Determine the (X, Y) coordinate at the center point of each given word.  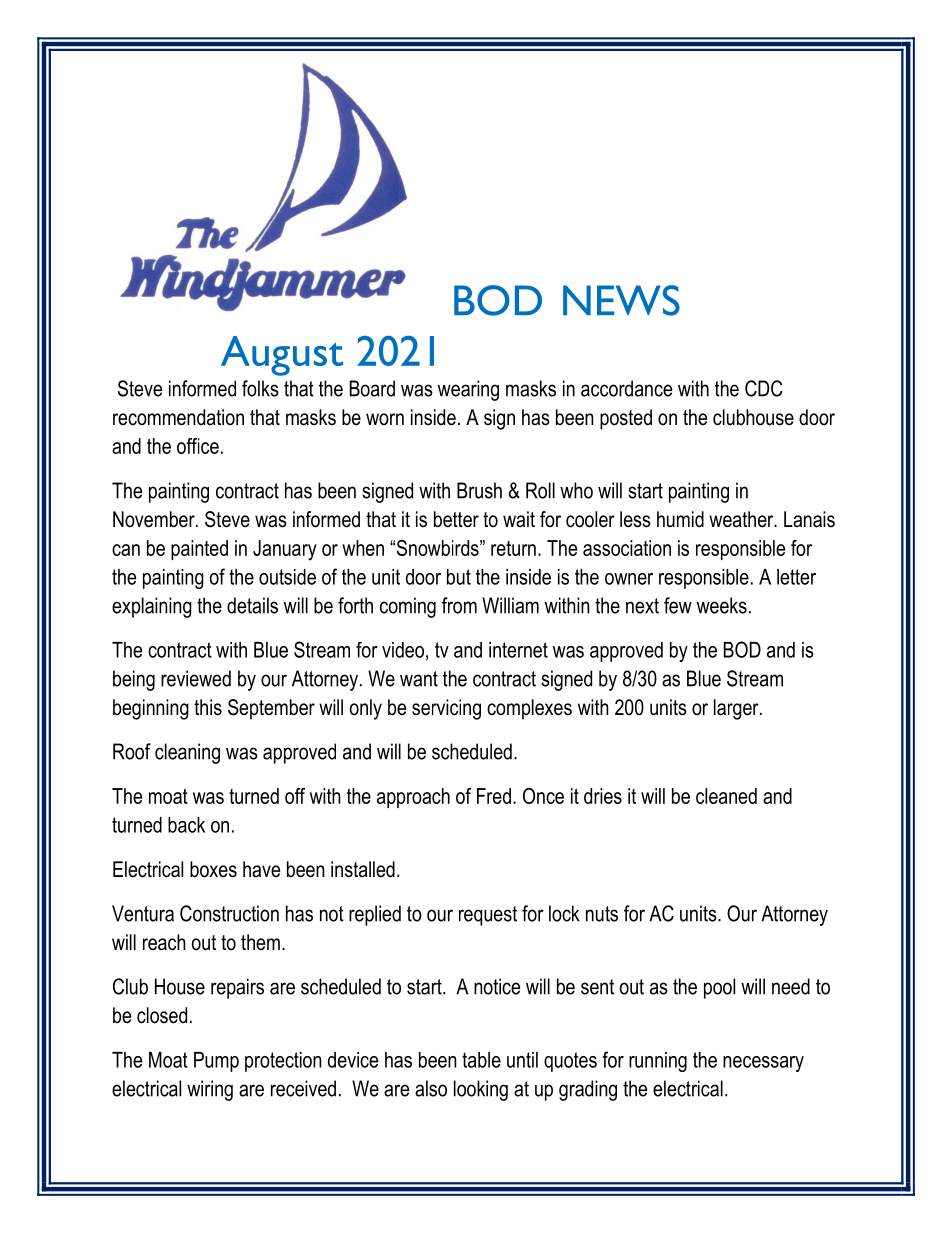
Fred (494, 796)
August (282, 356)
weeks (722, 605)
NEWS (621, 300)
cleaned (726, 796)
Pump (216, 1062)
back (186, 825)
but (459, 577)
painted (199, 550)
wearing (468, 390)
